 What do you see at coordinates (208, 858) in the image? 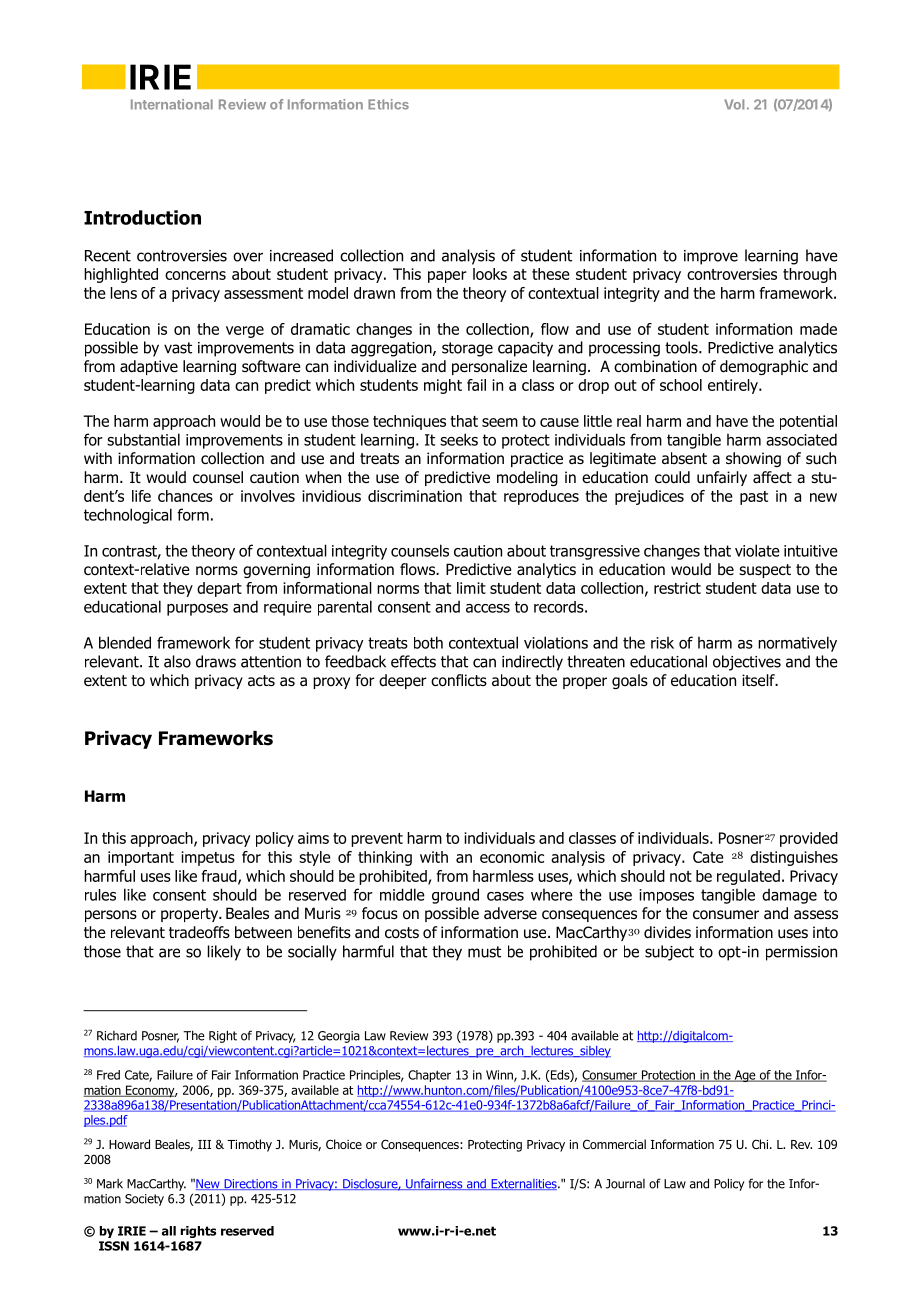
I see `impetus` at bounding box center [208, 858].
